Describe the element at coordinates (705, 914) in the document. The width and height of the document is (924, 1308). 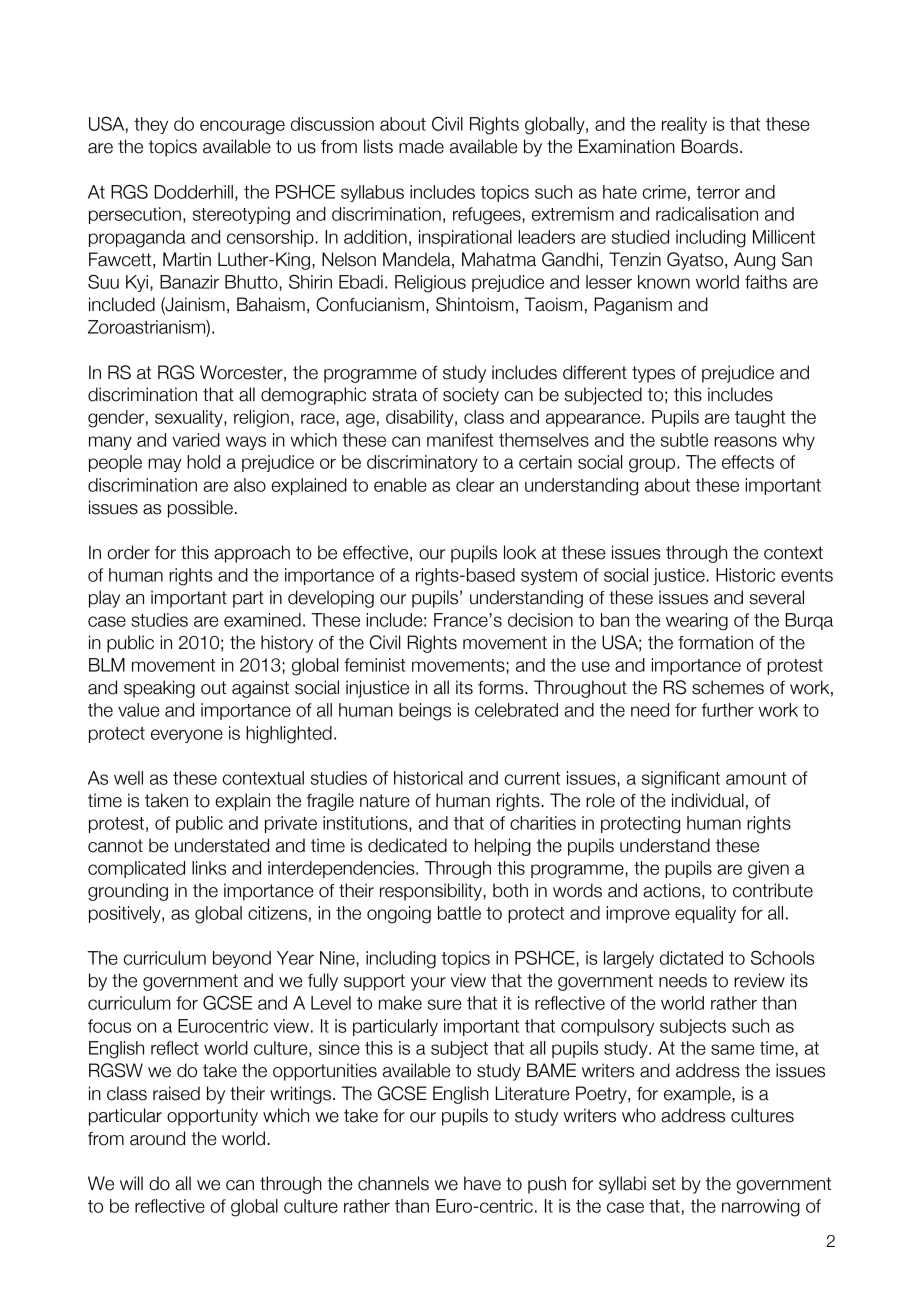
I see `equality` at that location.
